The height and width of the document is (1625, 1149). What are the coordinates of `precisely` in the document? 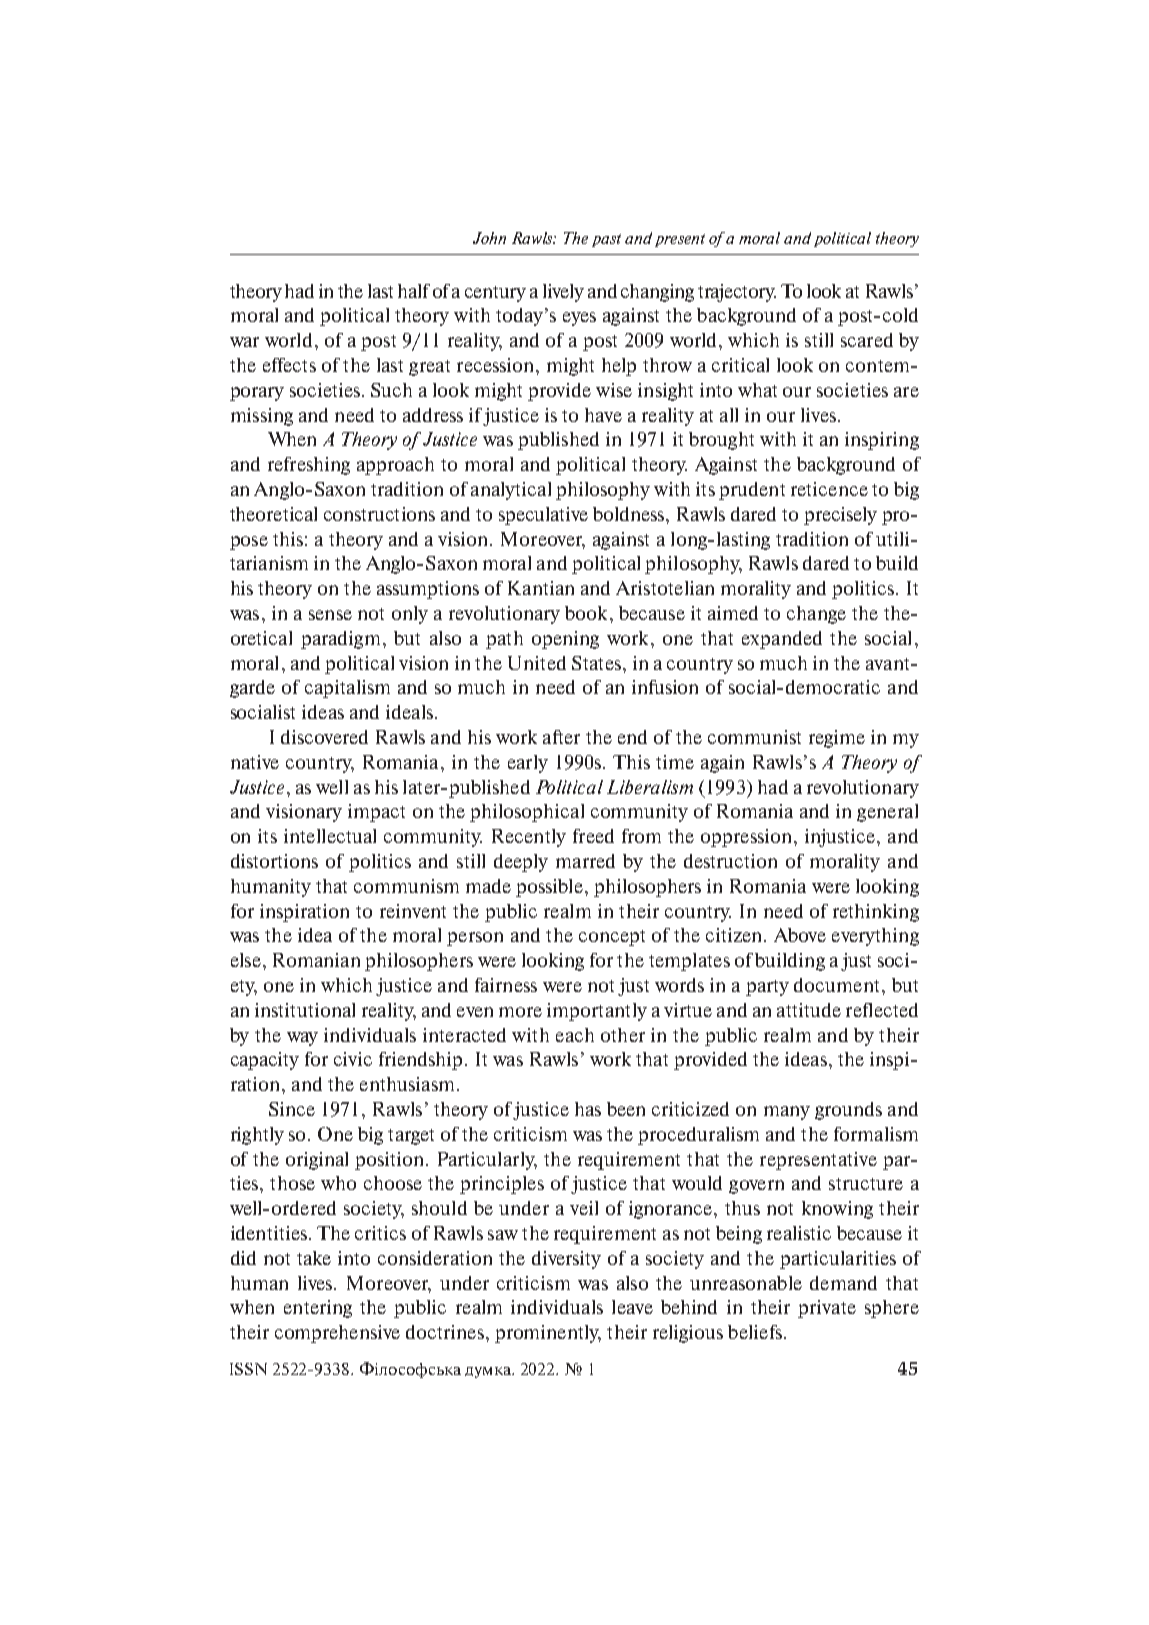 It's located at (840, 516).
